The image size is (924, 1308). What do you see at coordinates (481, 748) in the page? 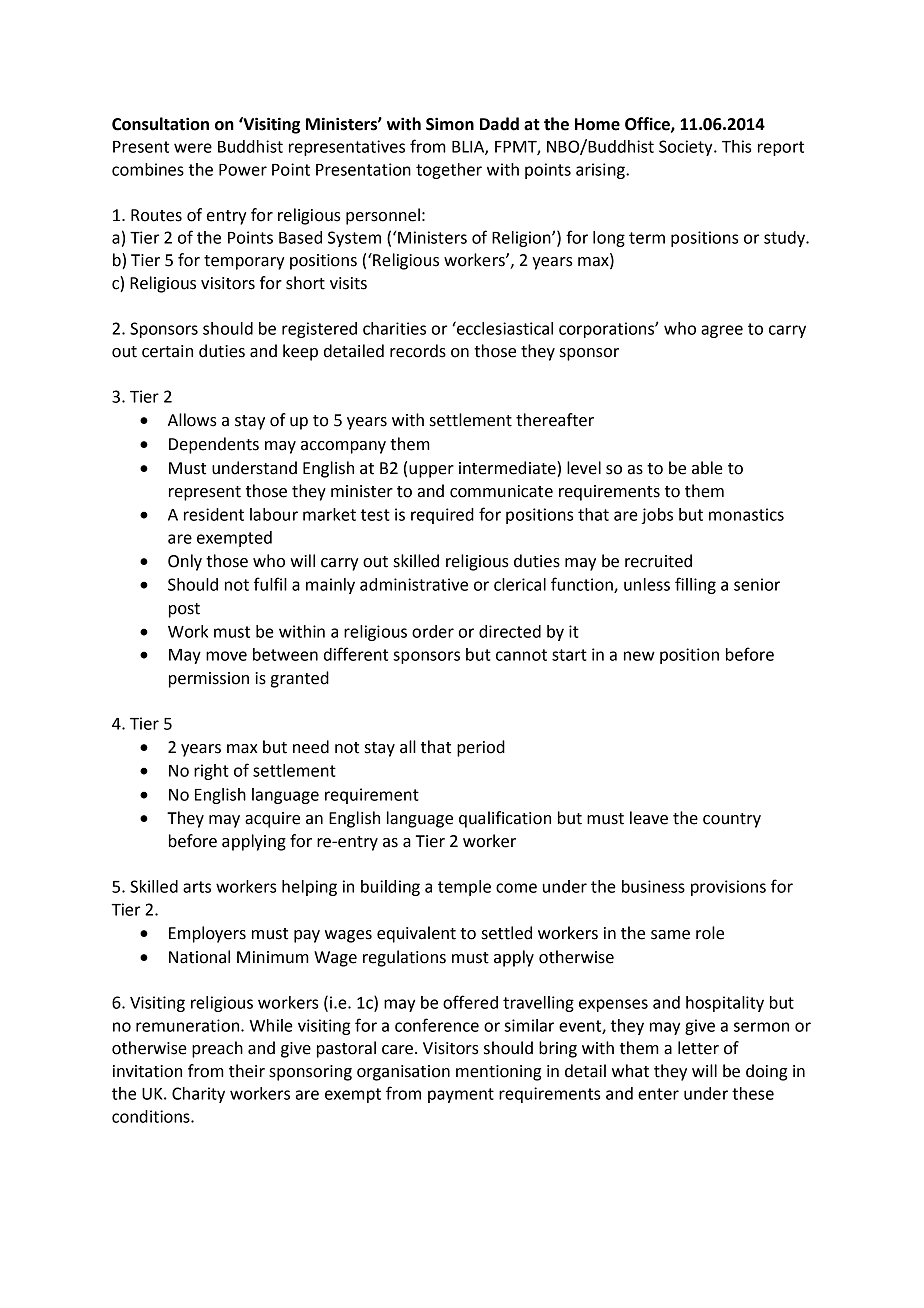
I see `period` at bounding box center [481, 748].
